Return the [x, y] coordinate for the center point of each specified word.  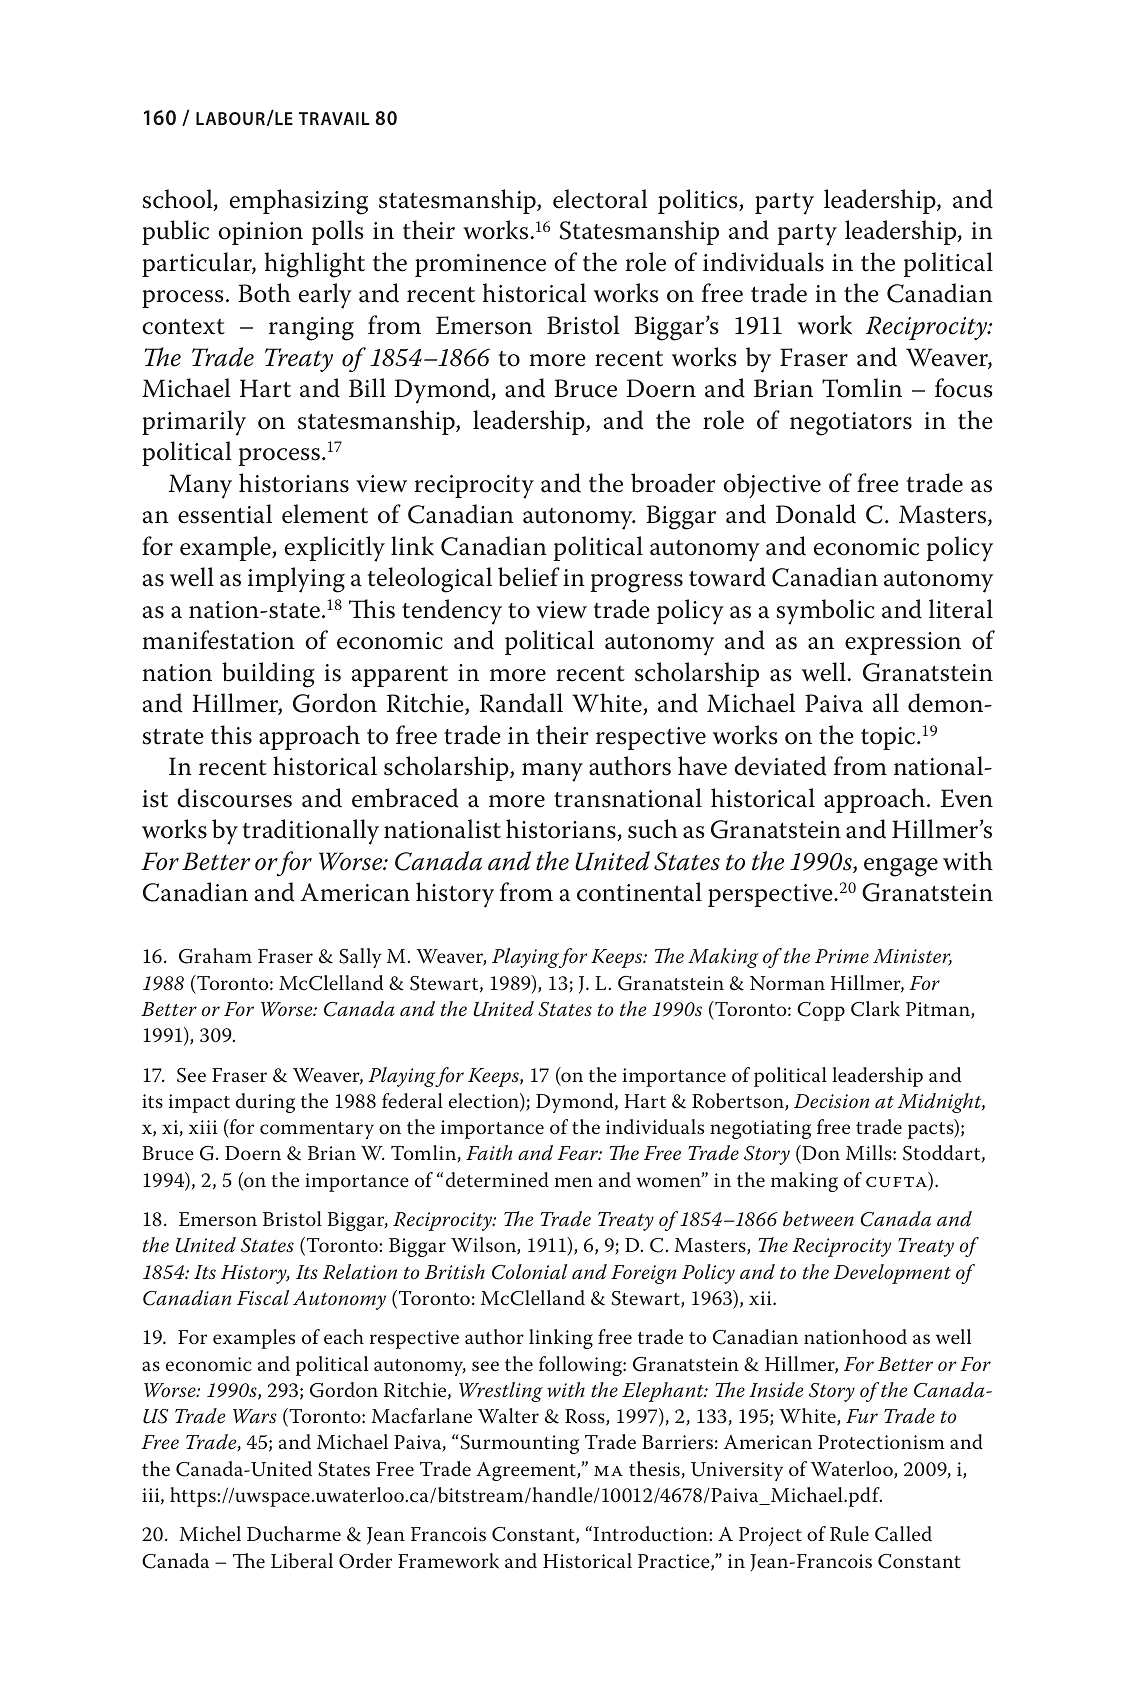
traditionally [311, 832]
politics [699, 201]
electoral [600, 199]
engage [901, 867]
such [653, 829]
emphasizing [298, 202]
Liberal [302, 1560]
